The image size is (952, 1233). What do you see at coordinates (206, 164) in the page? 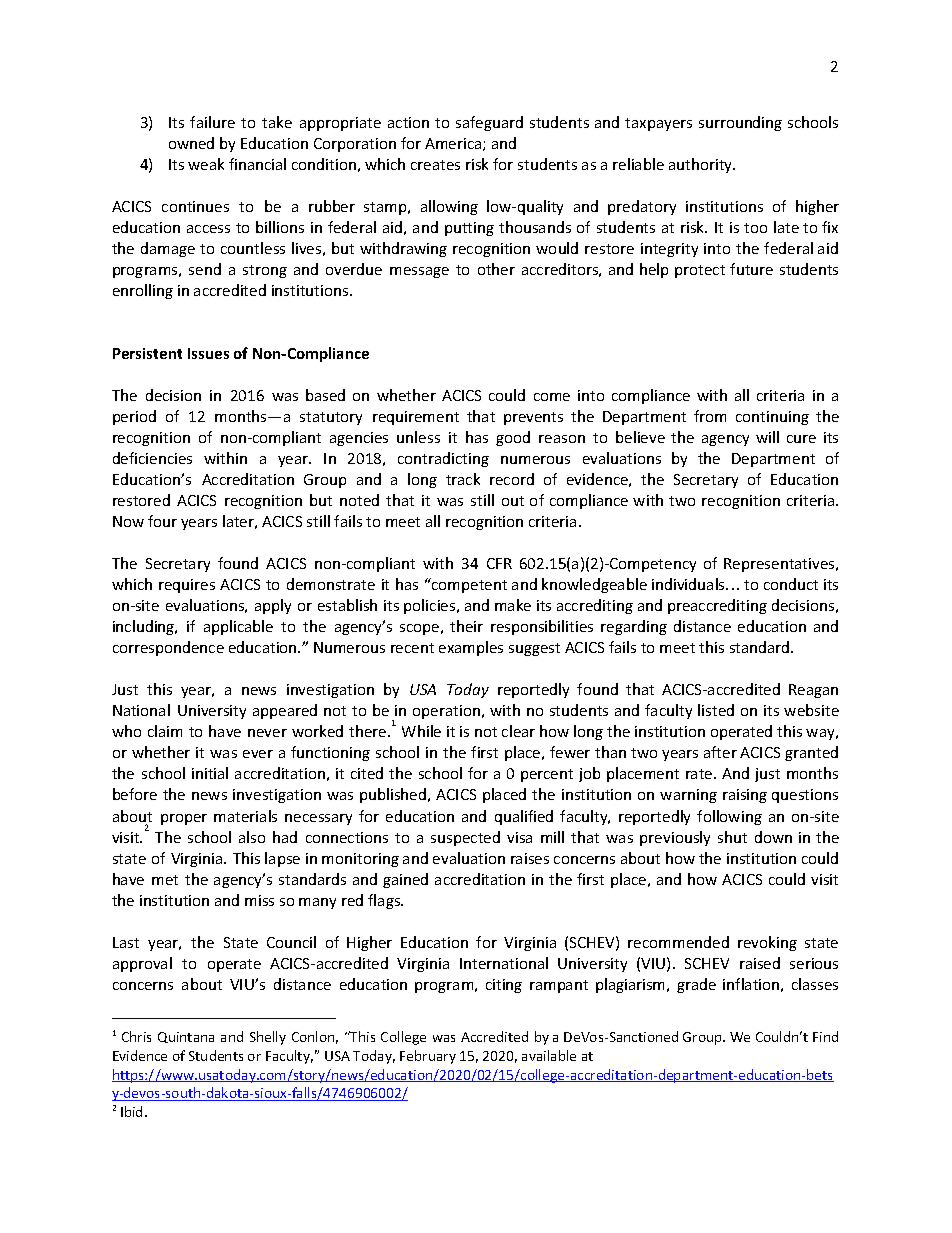
I see `weak` at bounding box center [206, 164].
